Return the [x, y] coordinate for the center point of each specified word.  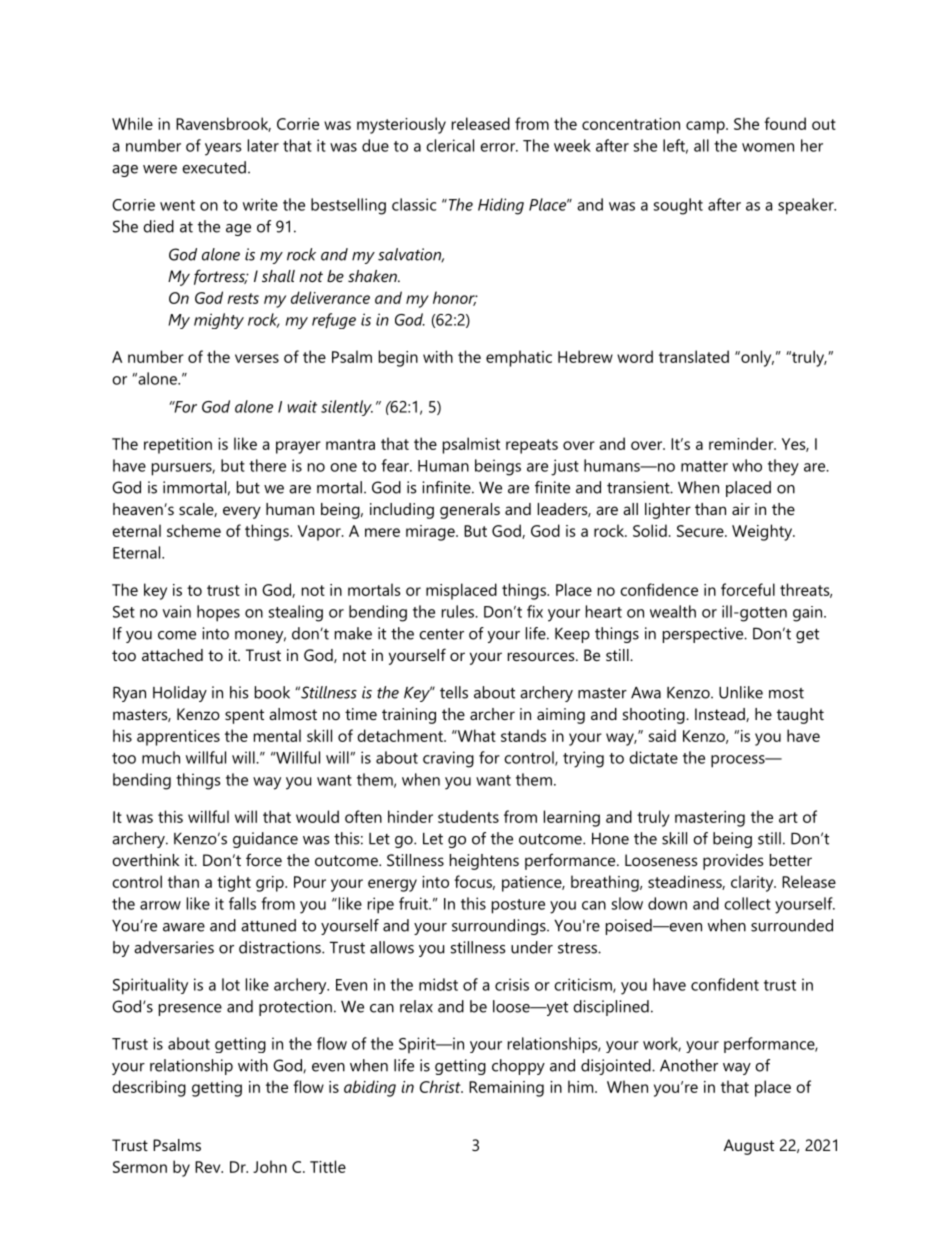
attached [172, 655]
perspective [704, 635]
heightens [484, 862]
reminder [742, 443]
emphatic [519, 358]
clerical [450, 145]
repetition [178, 446]
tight [234, 883]
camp [706, 127]
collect [747, 903]
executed [214, 167]
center [441, 634]
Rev [209, 1167]
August [749, 1147]
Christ [441, 1086]
